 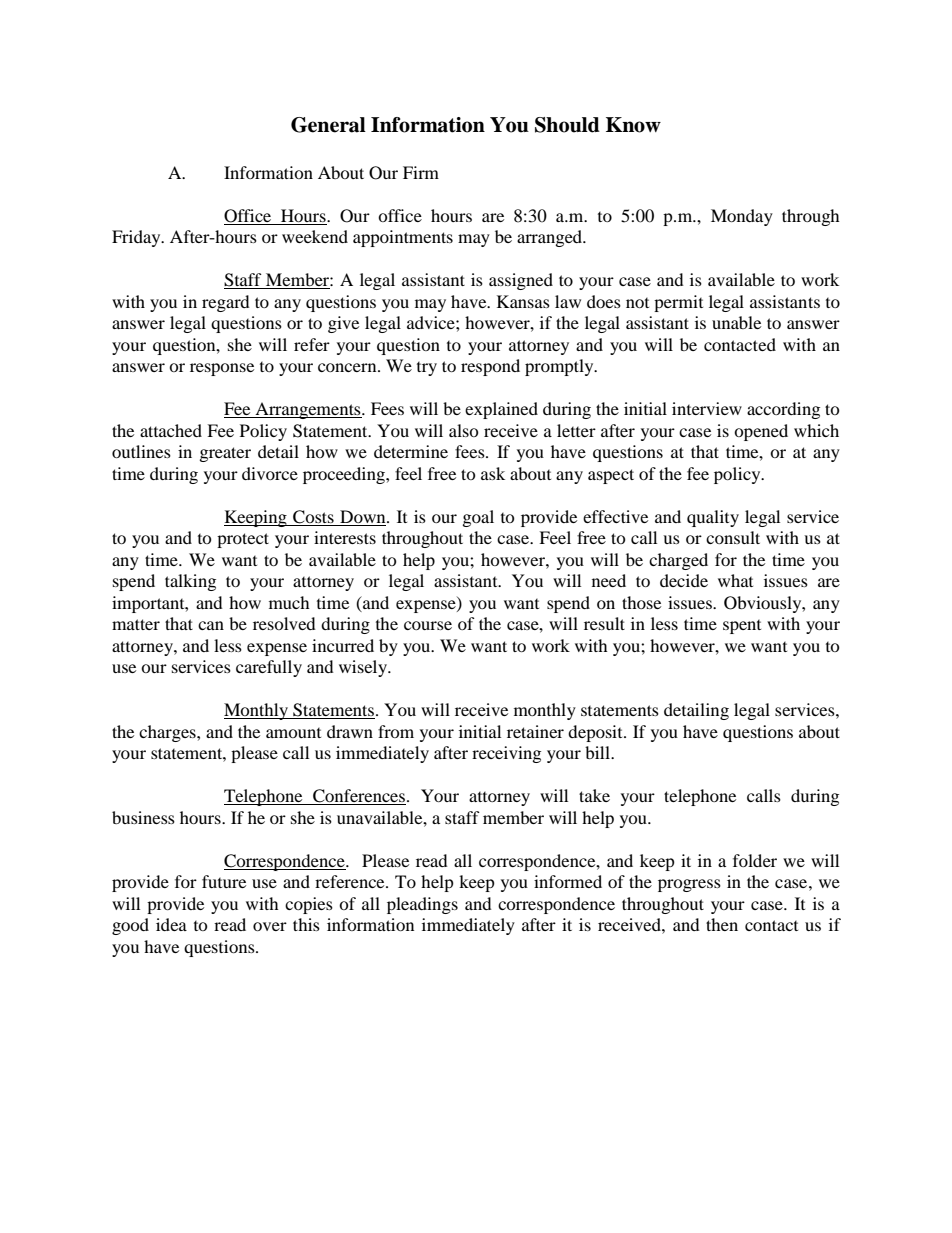 What do you see at coordinates (225, 454) in the screenshot?
I see `greater` at bounding box center [225, 454].
